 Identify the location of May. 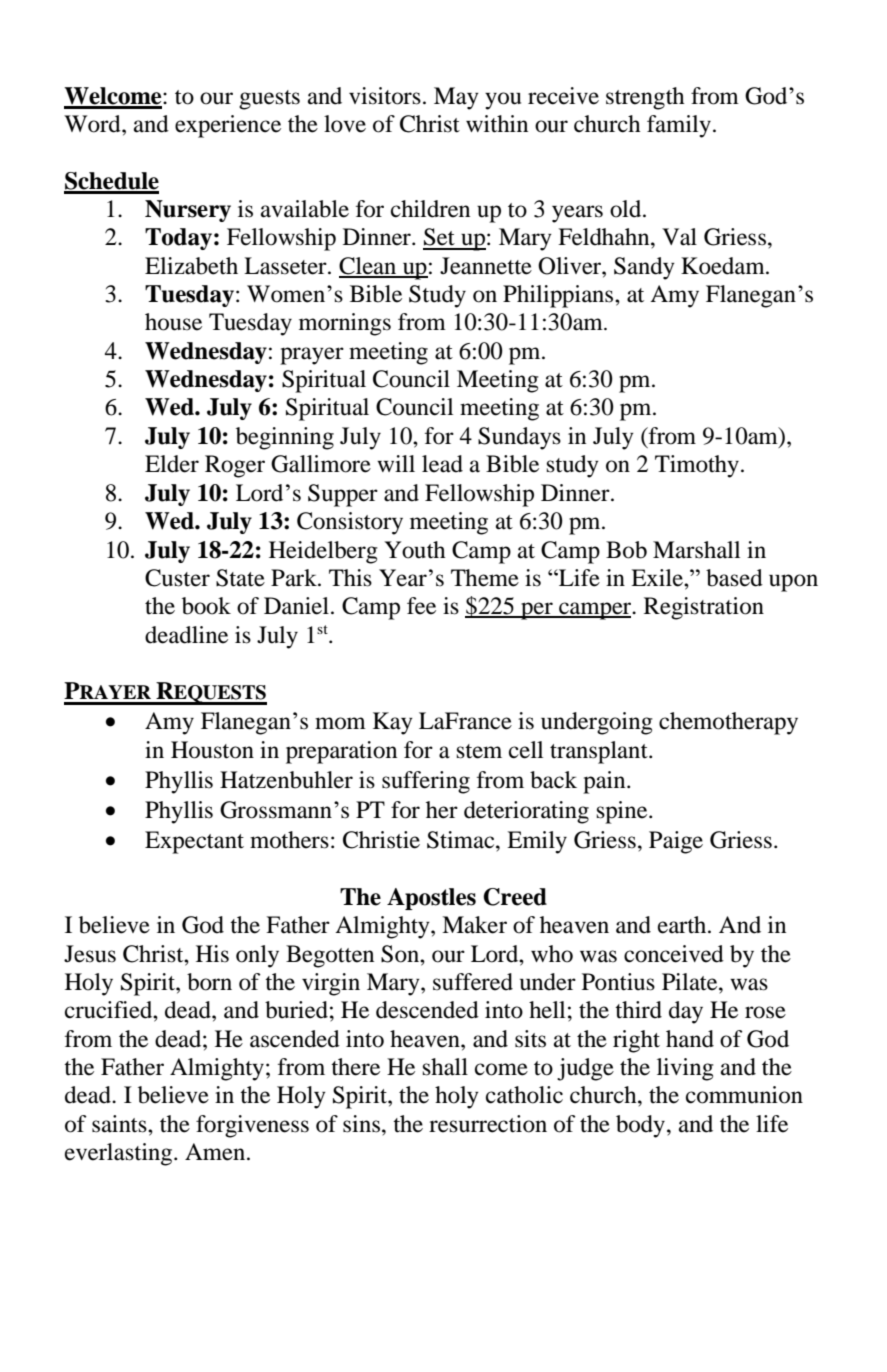
(456, 98).
